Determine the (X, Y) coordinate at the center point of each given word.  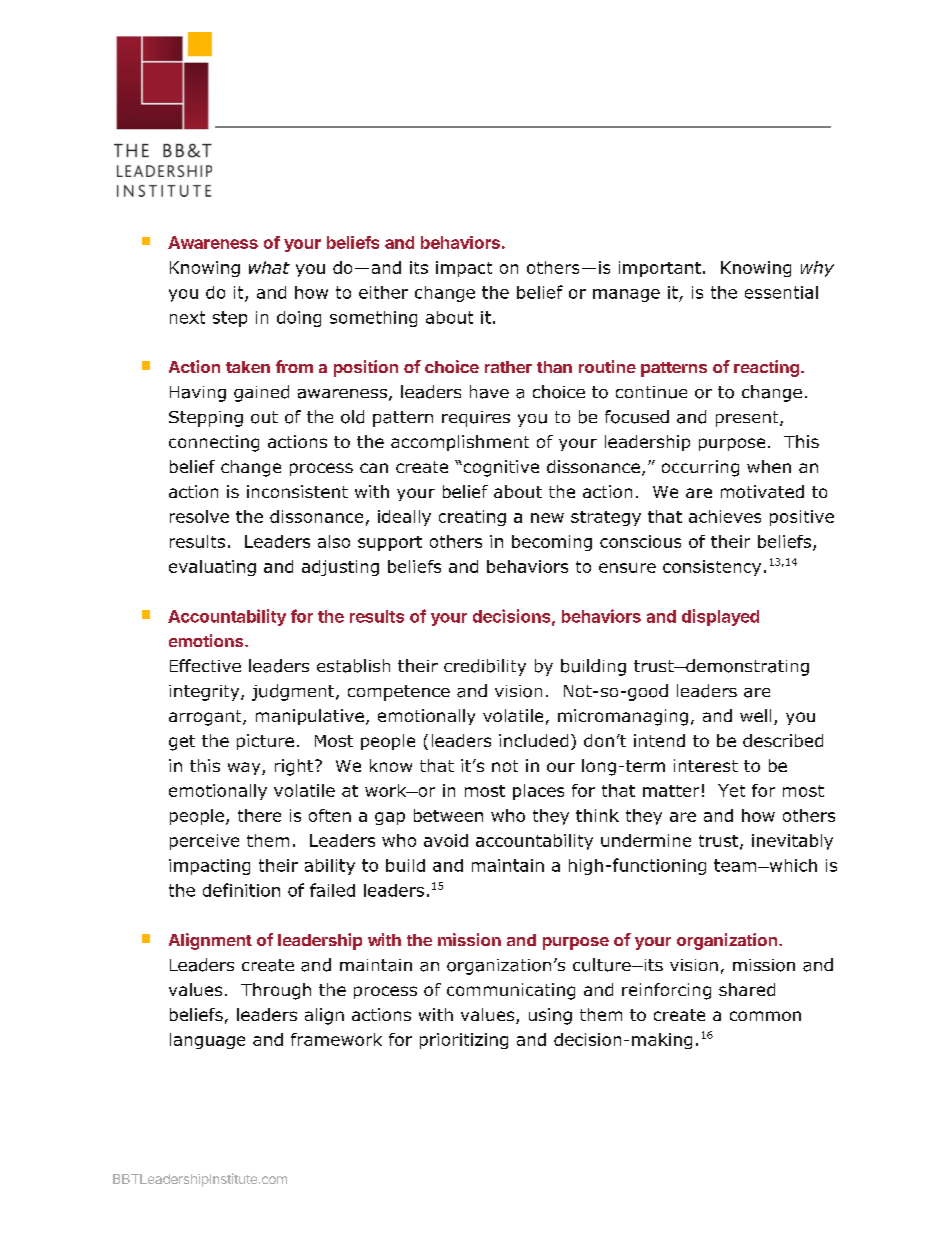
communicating (511, 991)
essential (781, 292)
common (765, 1016)
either (383, 292)
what (269, 267)
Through (276, 991)
